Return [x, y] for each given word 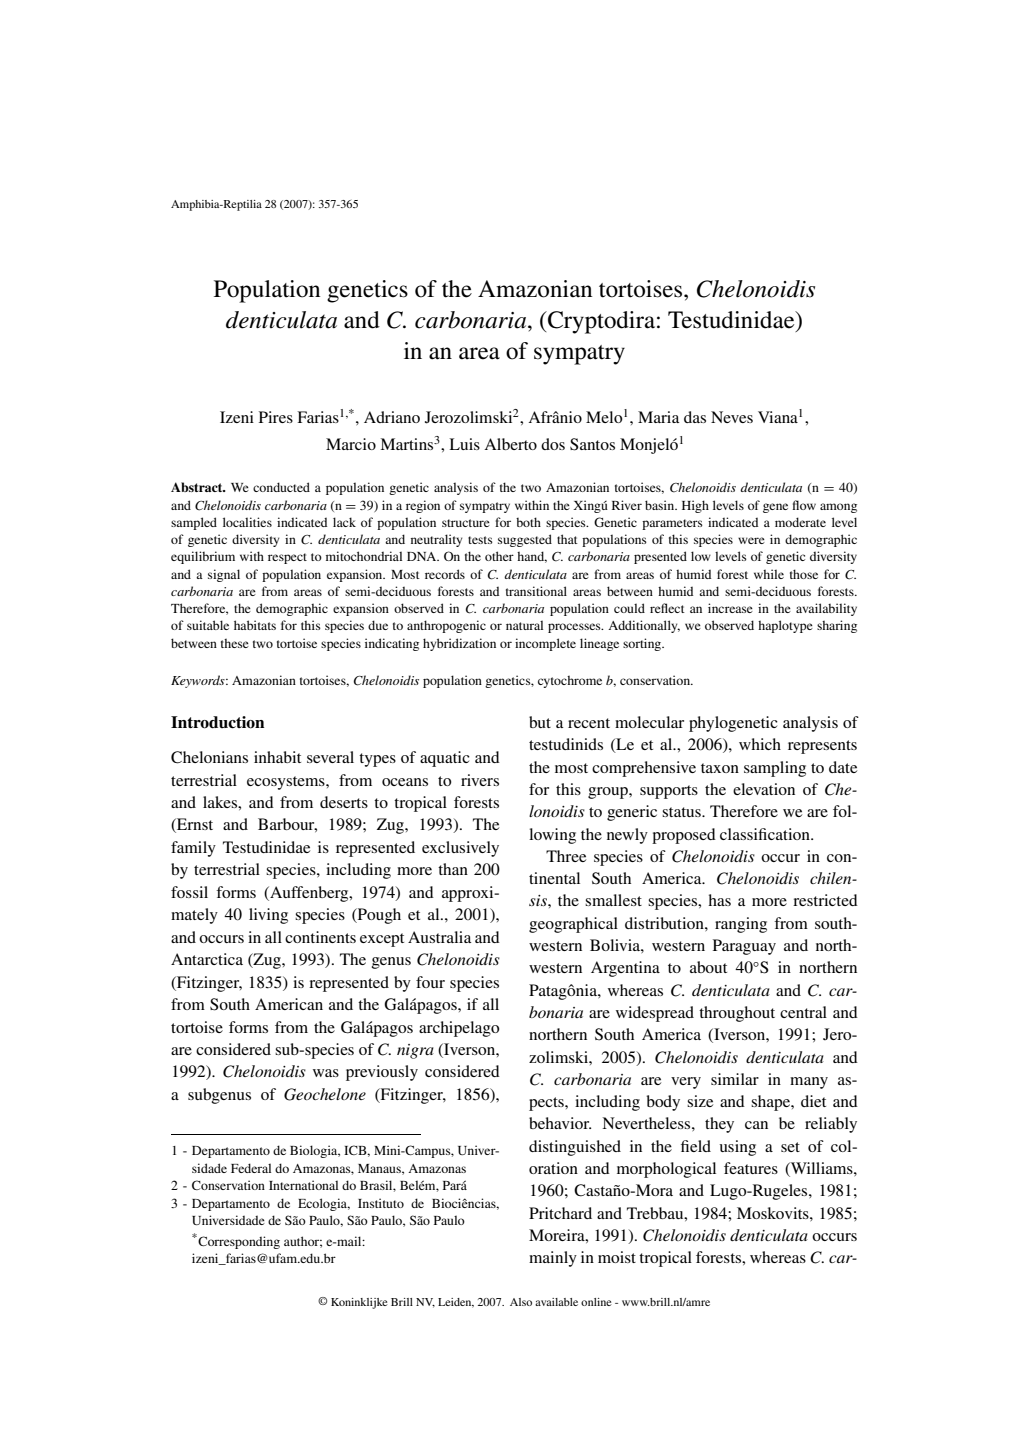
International [303, 1185]
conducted [281, 487]
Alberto [510, 444]
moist [617, 1257]
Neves [732, 417]
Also [521, 1302]
